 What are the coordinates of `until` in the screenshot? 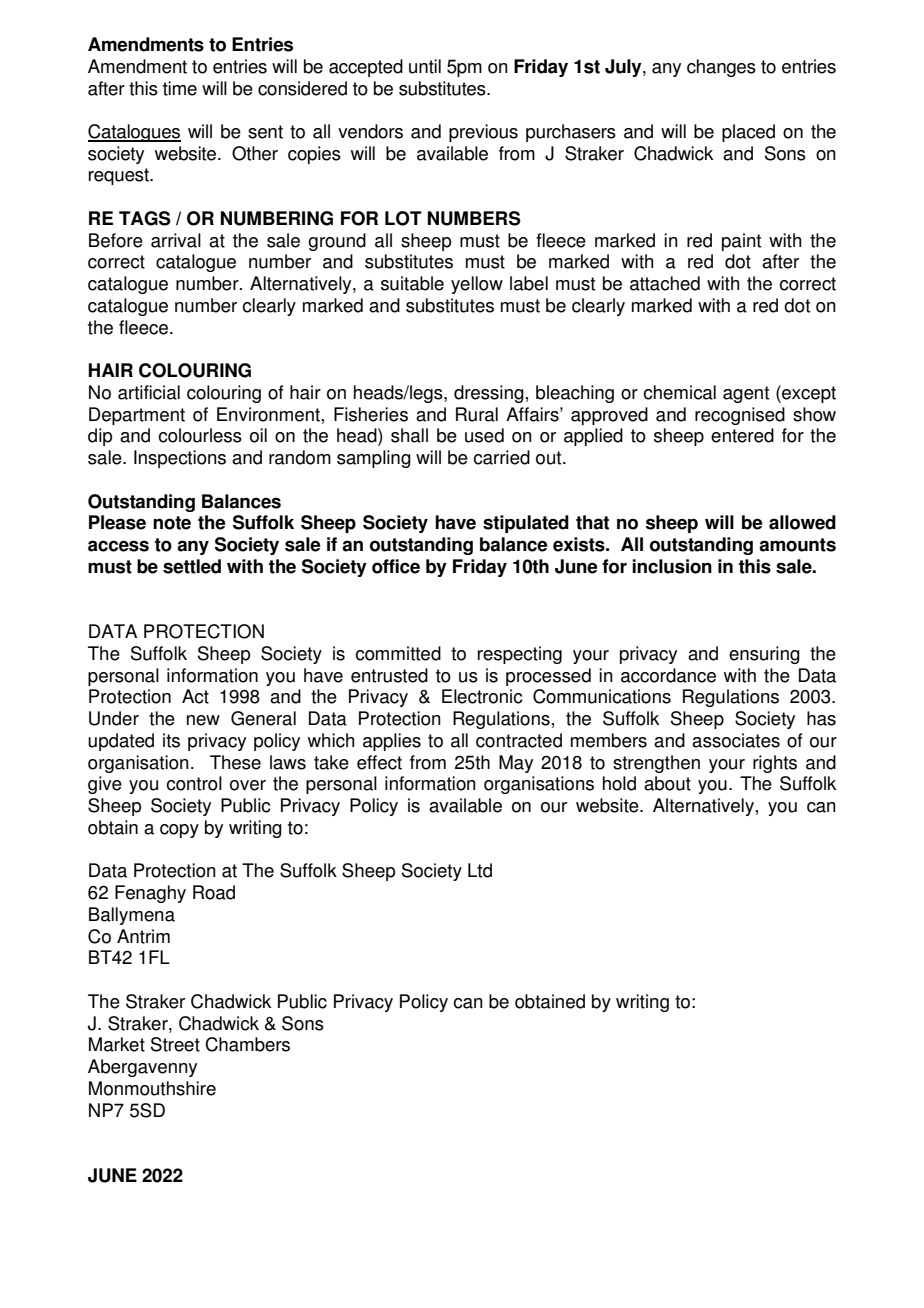 It's located at (425, 66).
